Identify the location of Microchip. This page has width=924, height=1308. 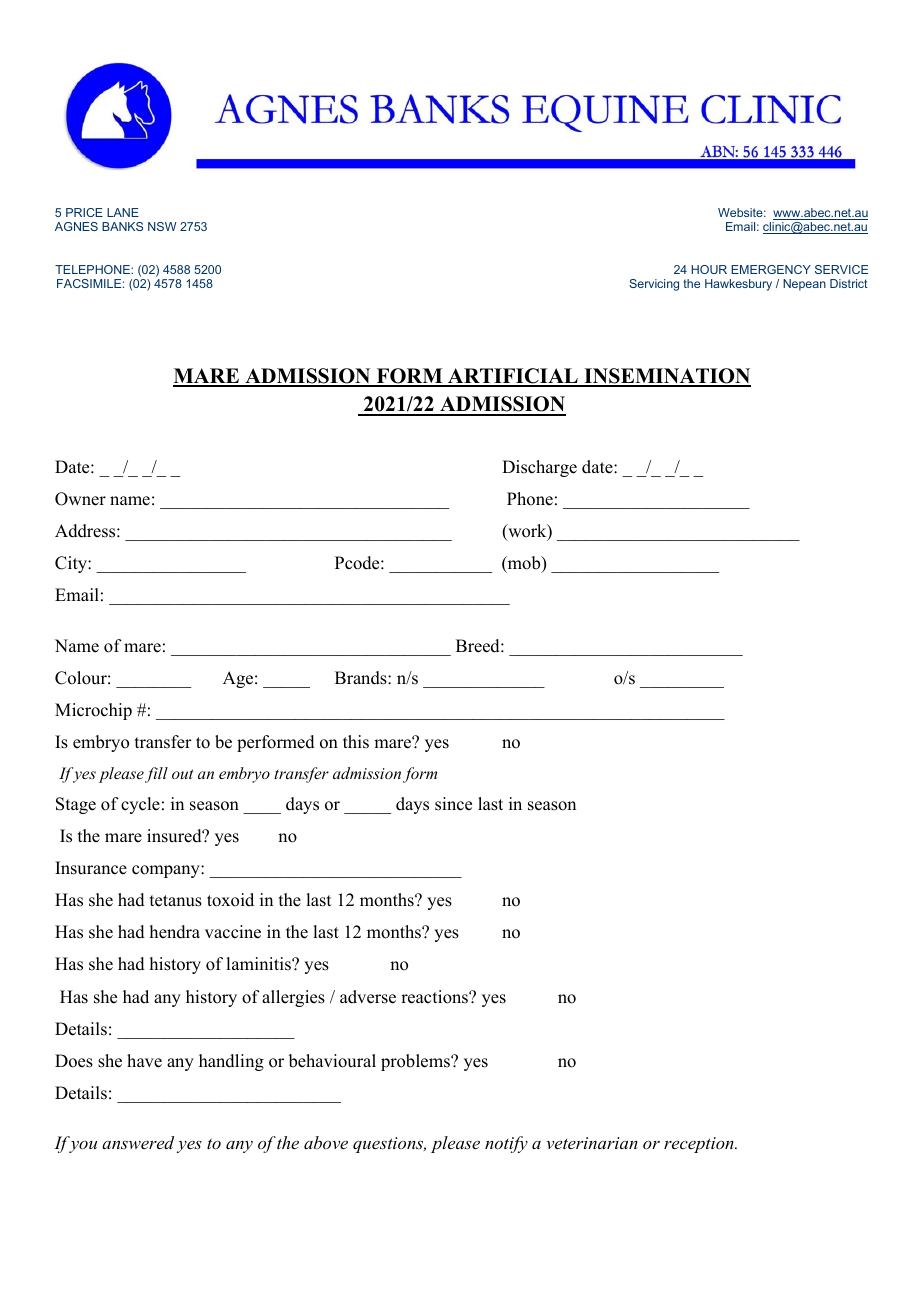
(93, 711).
